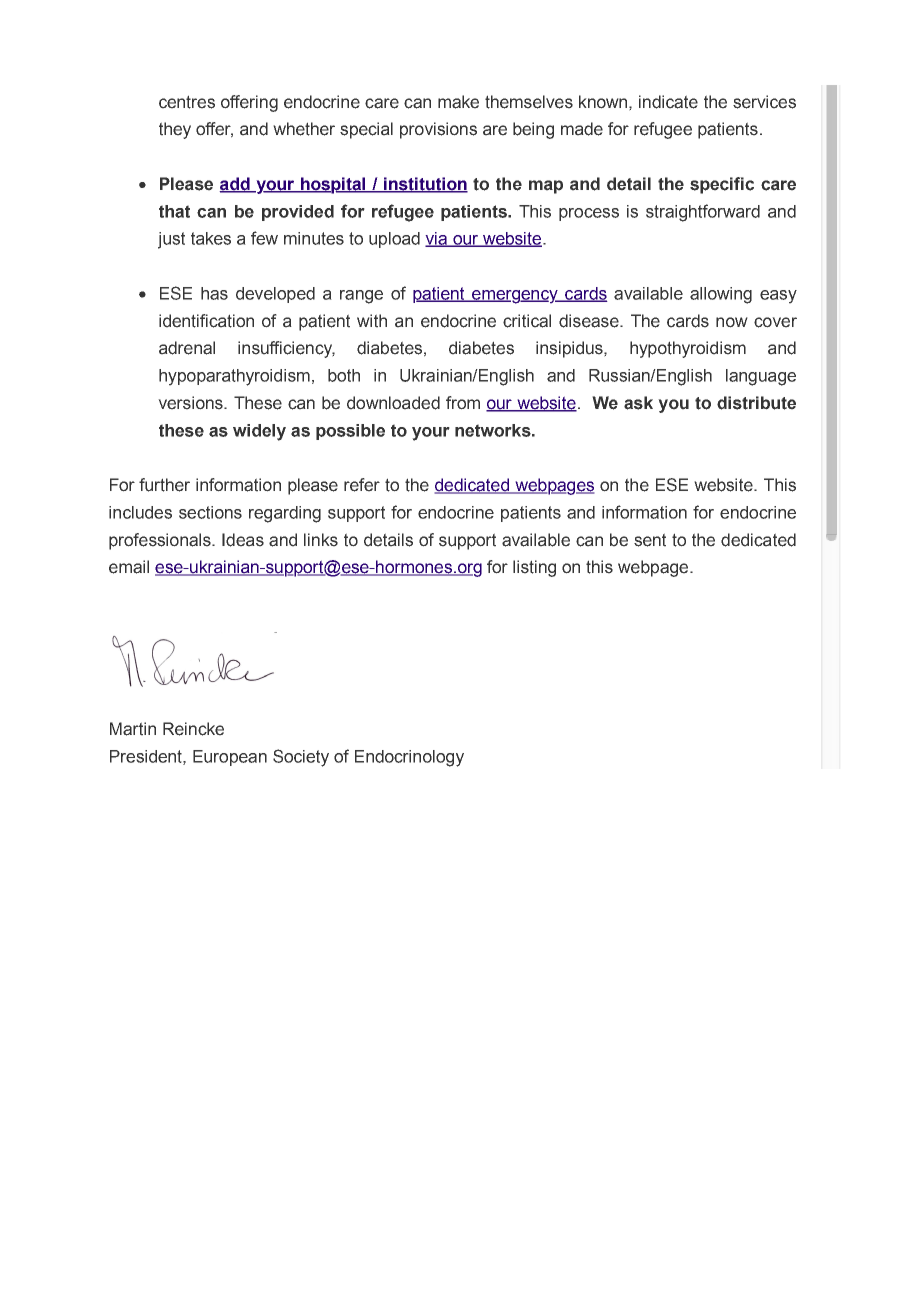 The height and width of the screenshot is (1308, 924). Describe the element at coordinates (534, 568) in the screenshot. I see `listing` at that location.
